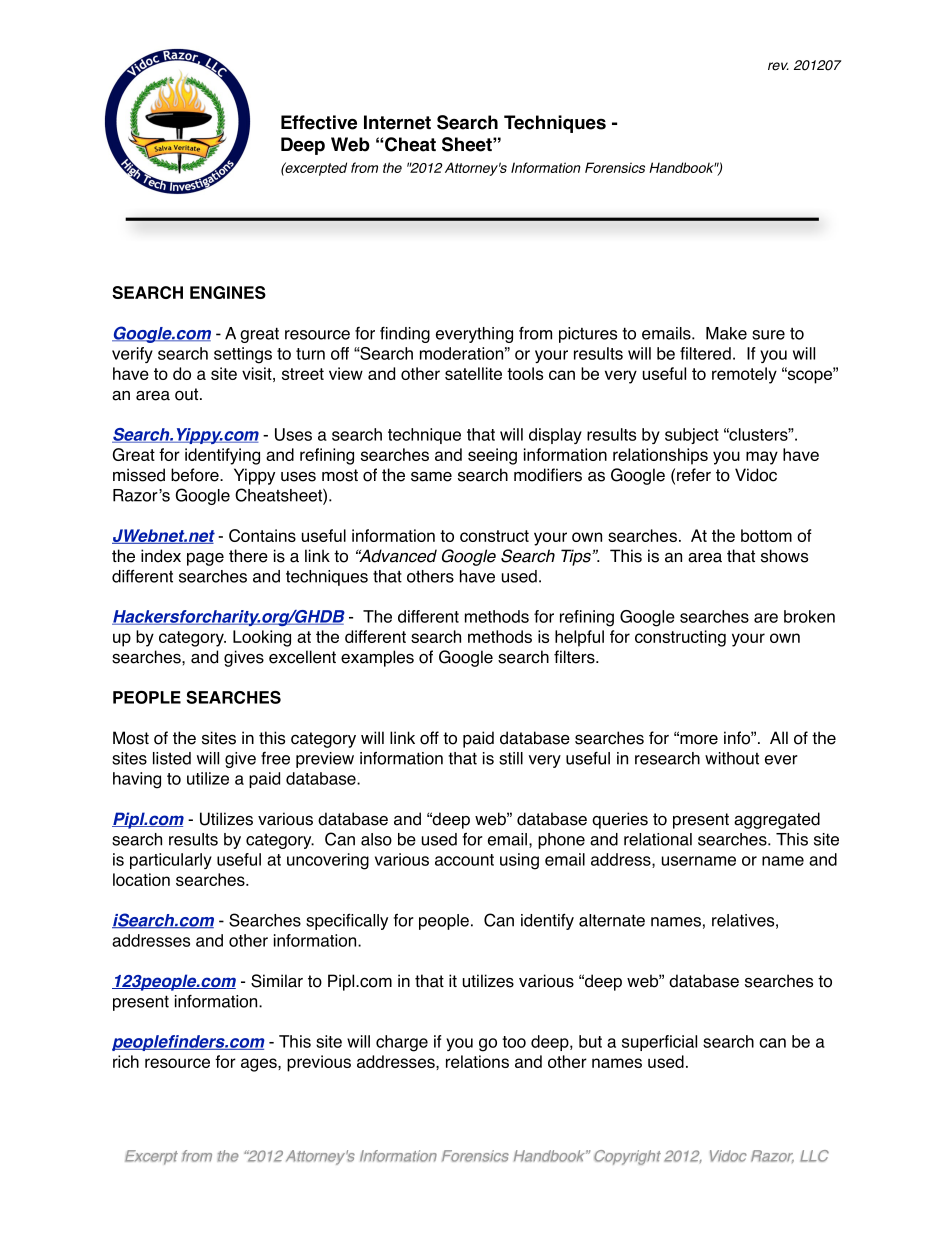 This image has height=1233, width=952. I want to click on seeing, so click(492, 456).
